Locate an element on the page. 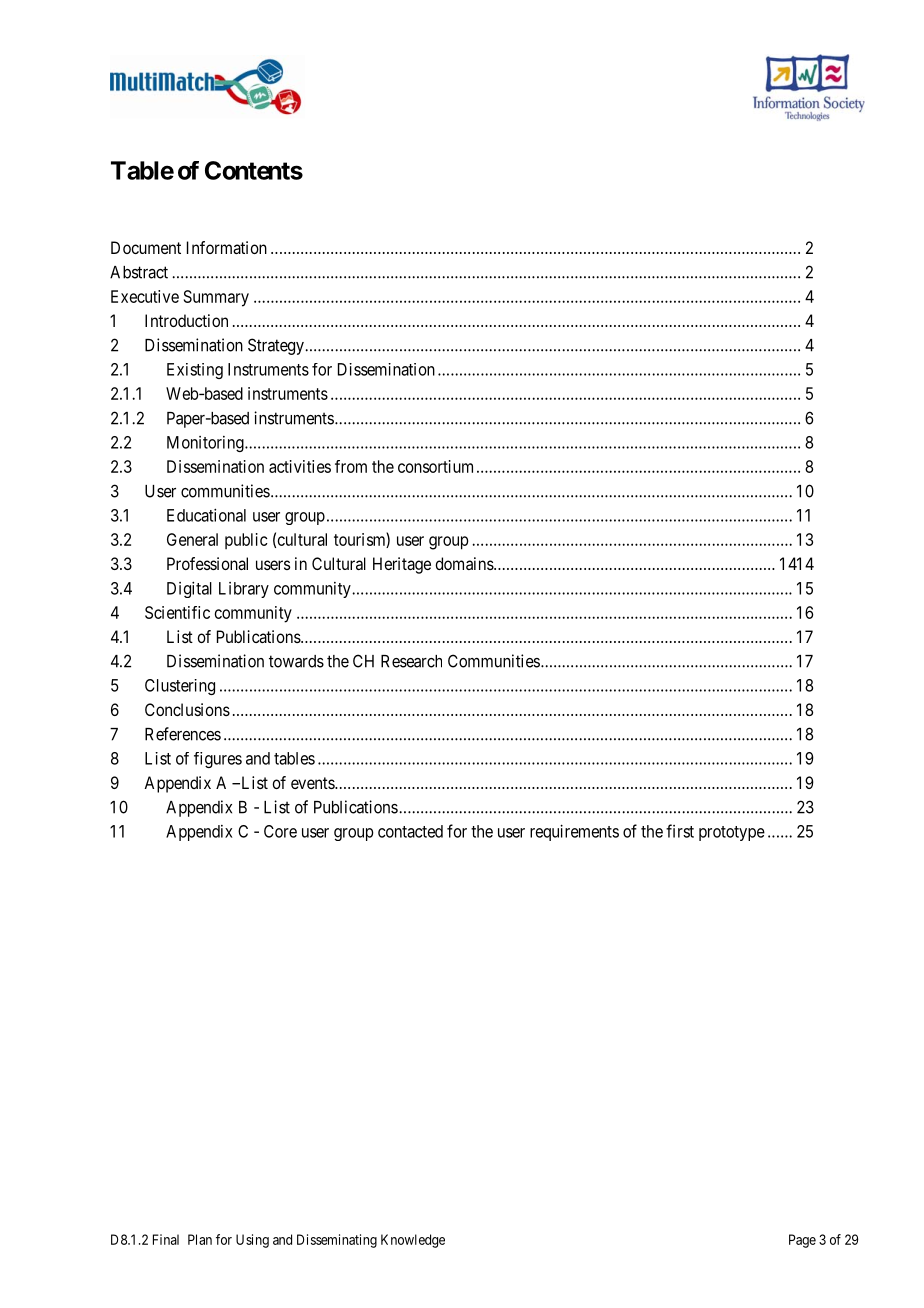  Summary is located at coordinates (216, 298).
